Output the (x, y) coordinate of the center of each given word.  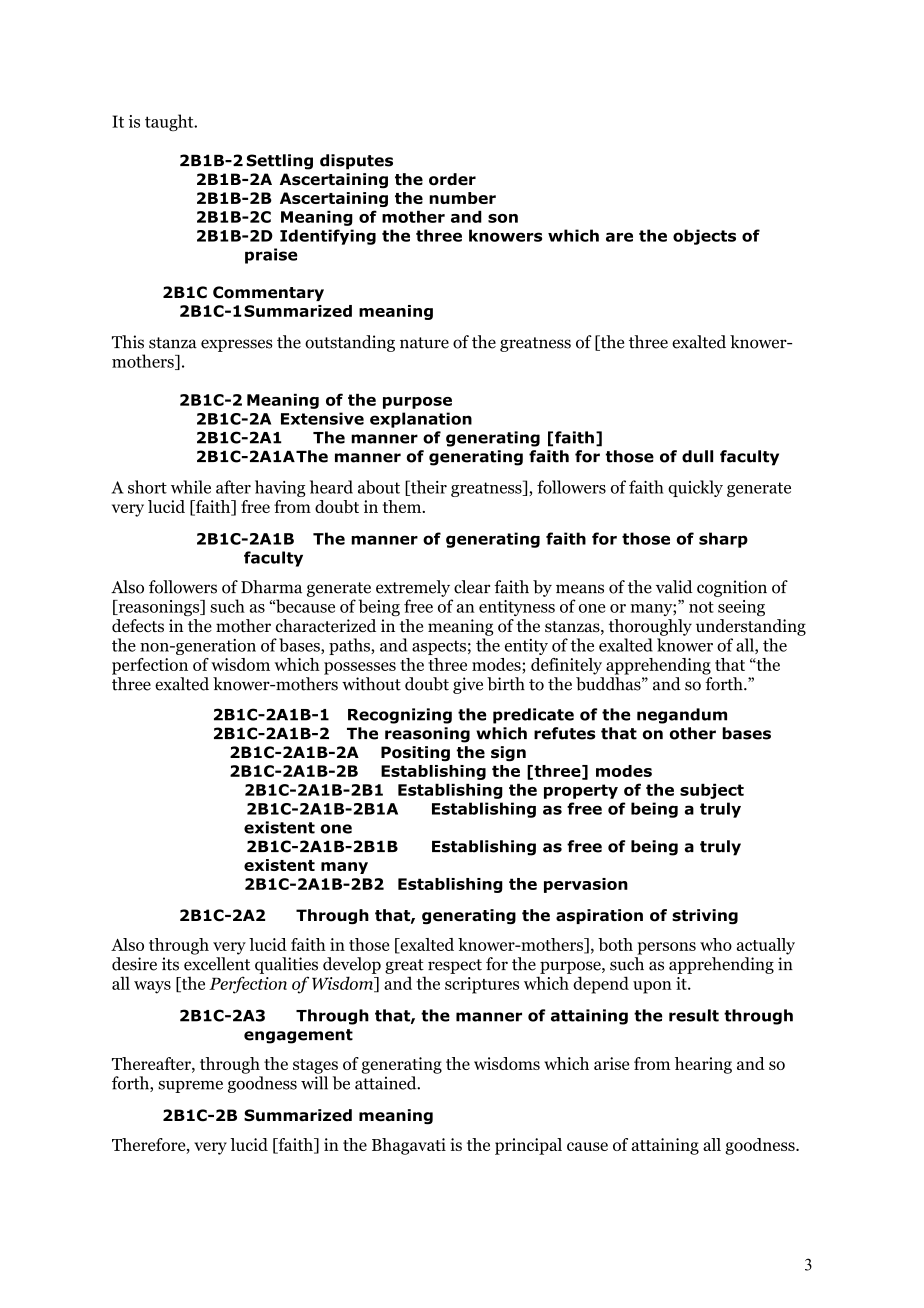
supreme (190, 1087)
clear (472, 587)
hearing (703, 1065)
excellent (217, 964)
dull (697, 456)
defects (138, 625)
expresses (237, 345)
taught (170, 122)
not (701, 607)
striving (705, 917)
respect (455, 966)
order (452, 179)
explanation (421, 420)
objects (704, 237)
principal (528, 1146)
